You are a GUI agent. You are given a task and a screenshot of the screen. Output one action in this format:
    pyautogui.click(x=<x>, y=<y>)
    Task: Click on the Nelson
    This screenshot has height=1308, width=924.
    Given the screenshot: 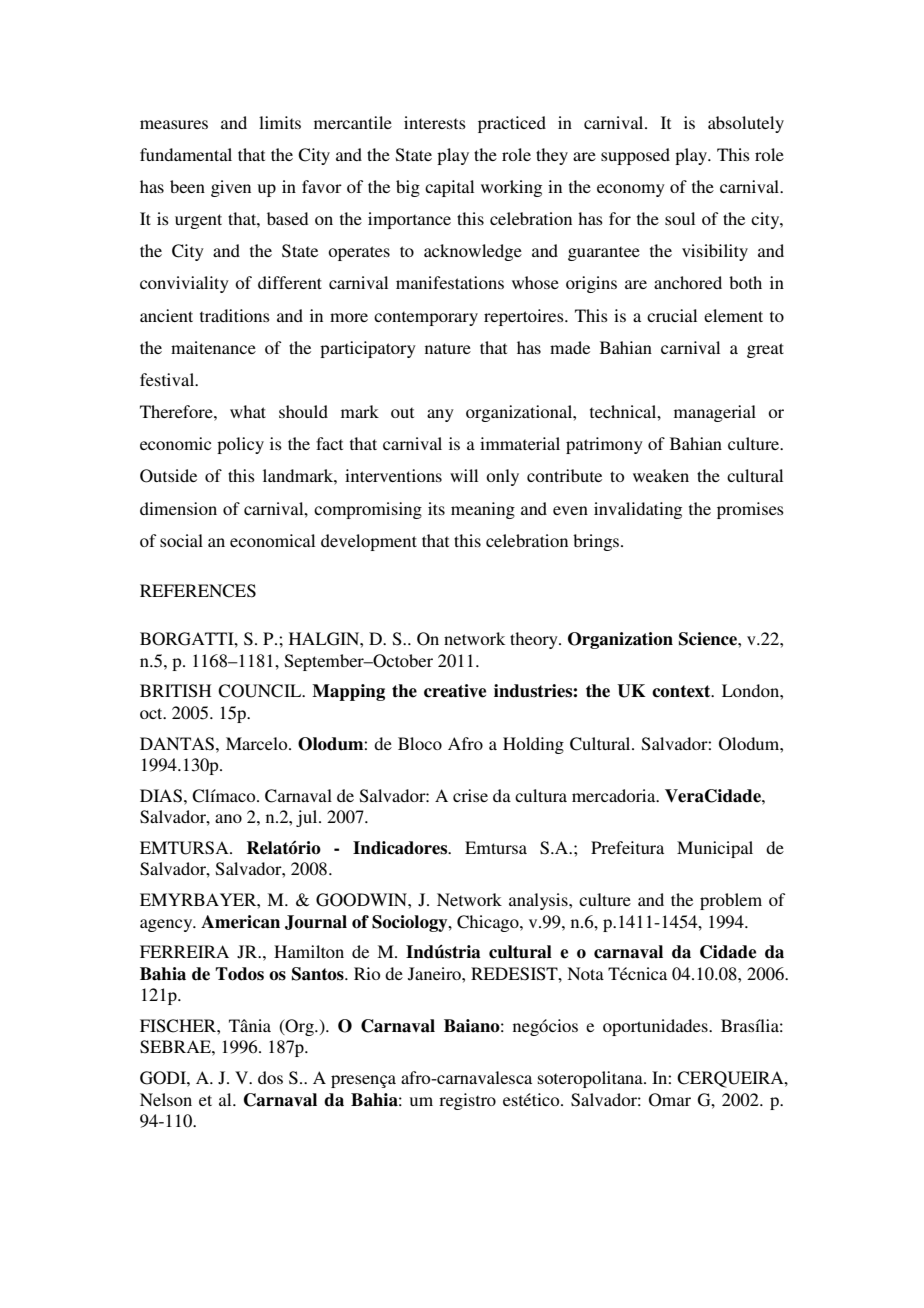 What is the action you would take?
    pyautogui.click(x=166, y=1099)
